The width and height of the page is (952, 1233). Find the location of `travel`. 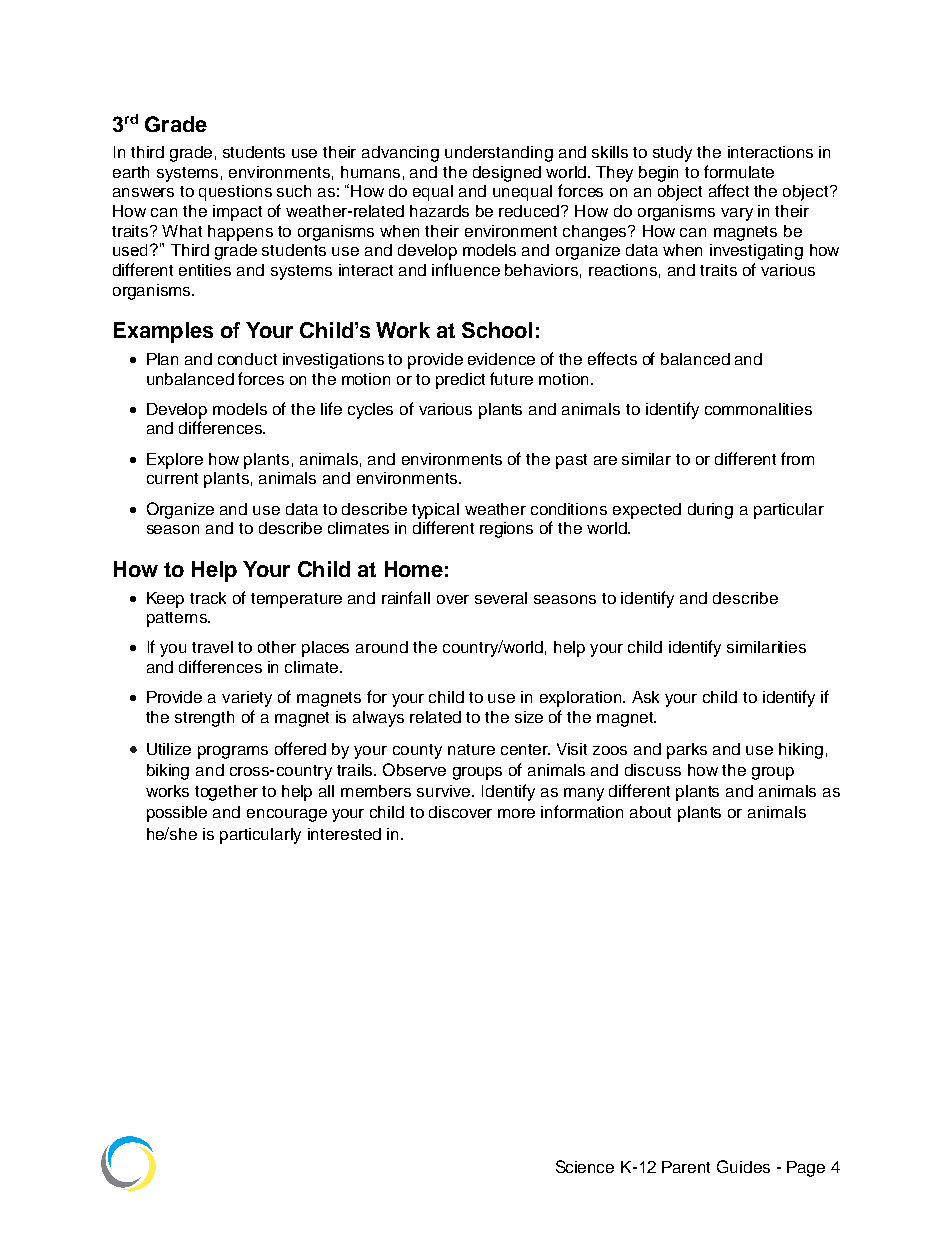

travel is located at coordinates (212, 647).
